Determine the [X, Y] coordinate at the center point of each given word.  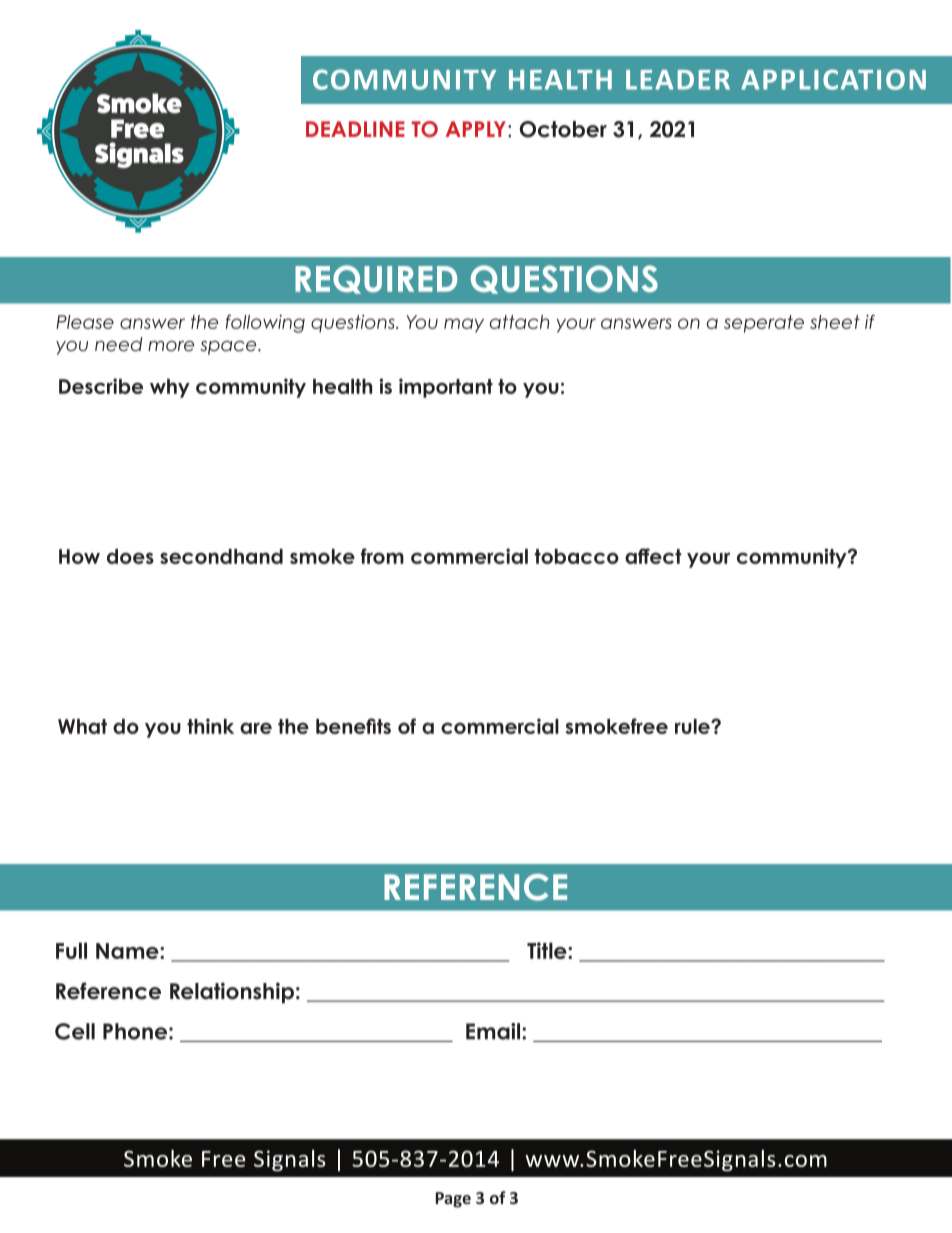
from [382, 556]
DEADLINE [355, 129]
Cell [75, 1031]
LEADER [678, 80]
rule [693, 726]
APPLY [477, 129]
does [130, 556]
